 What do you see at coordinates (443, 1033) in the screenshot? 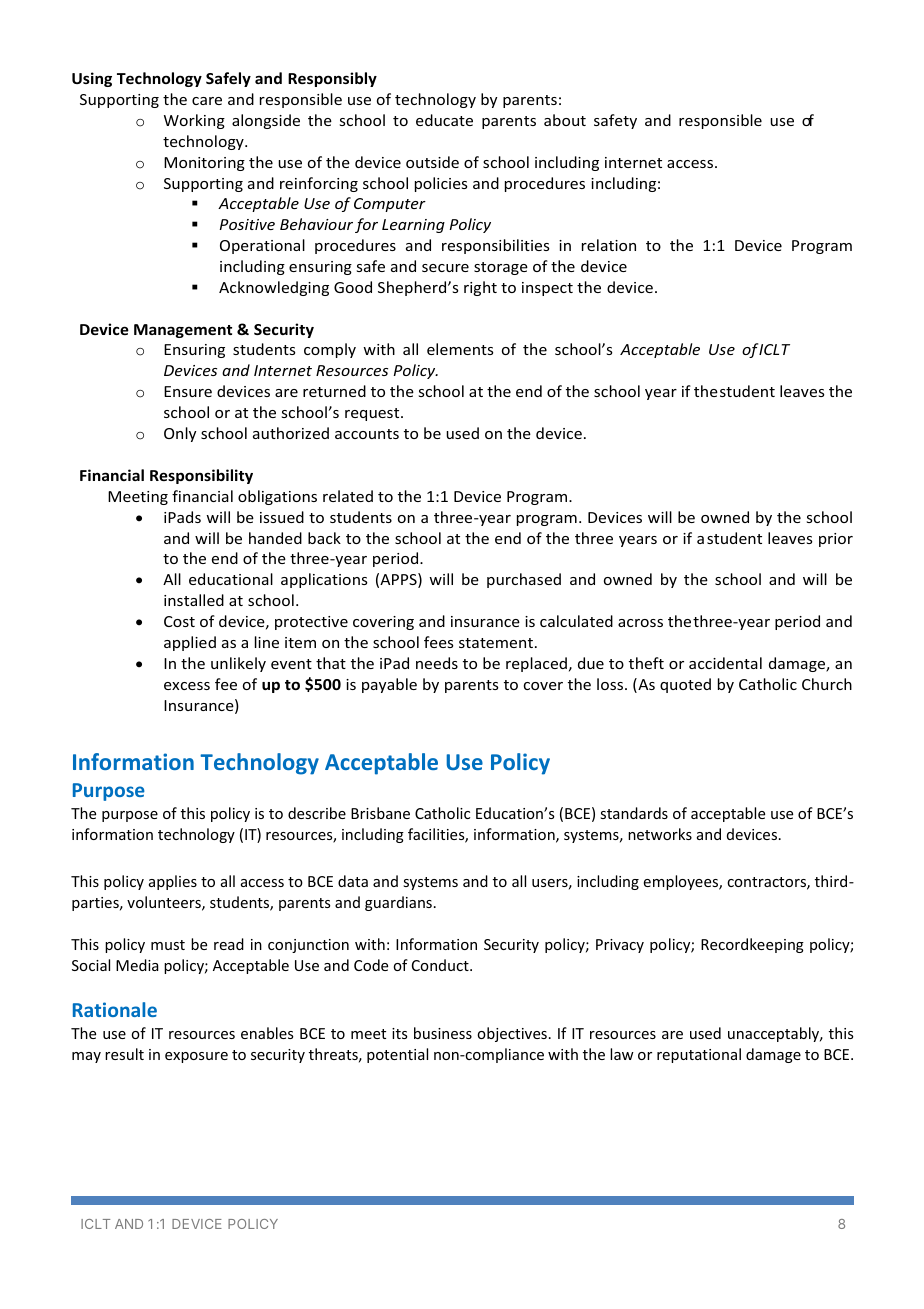
I see `business` at bounding box center [443, 1033].
